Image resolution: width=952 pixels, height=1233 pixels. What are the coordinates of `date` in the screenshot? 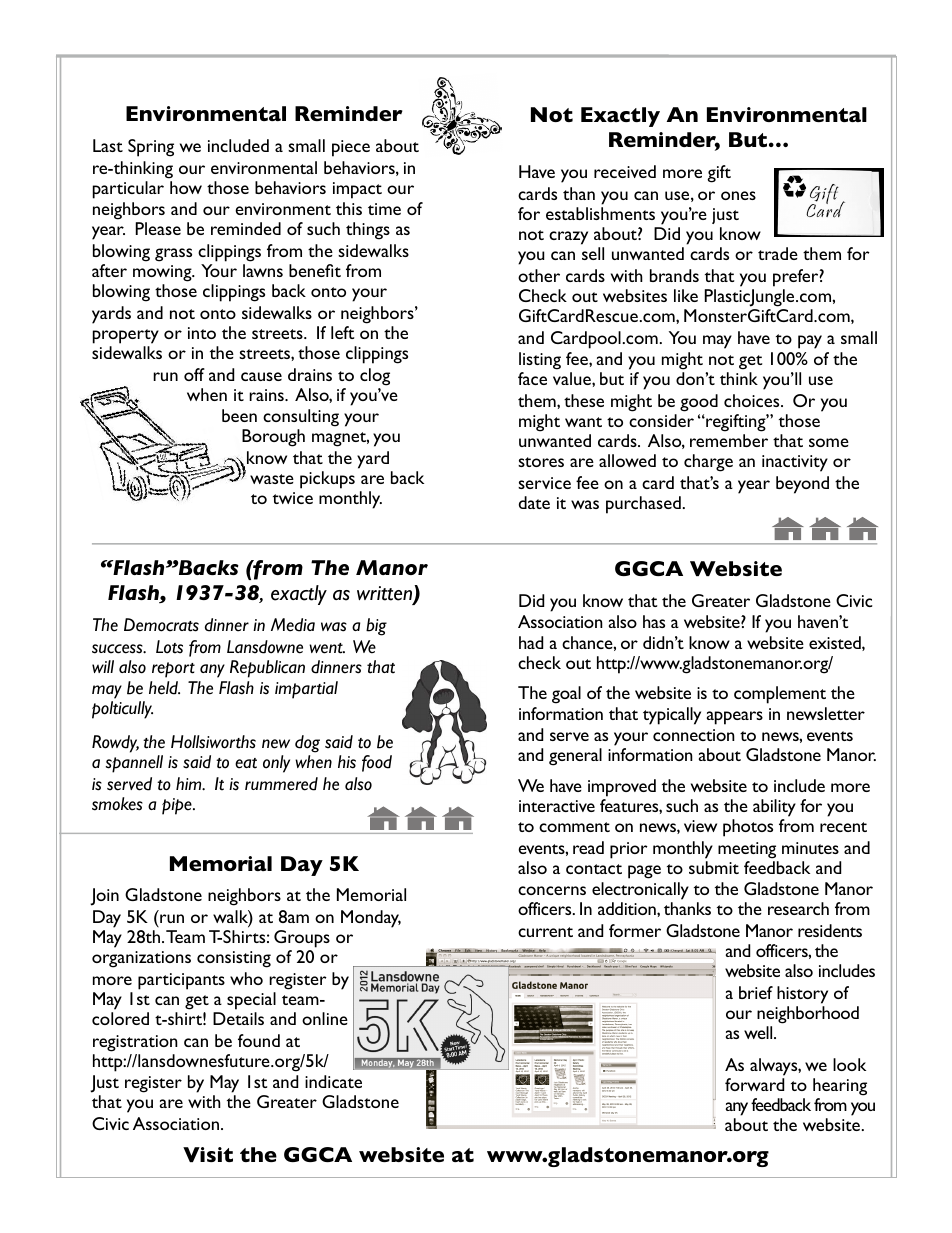 It's located at (534, 502).
